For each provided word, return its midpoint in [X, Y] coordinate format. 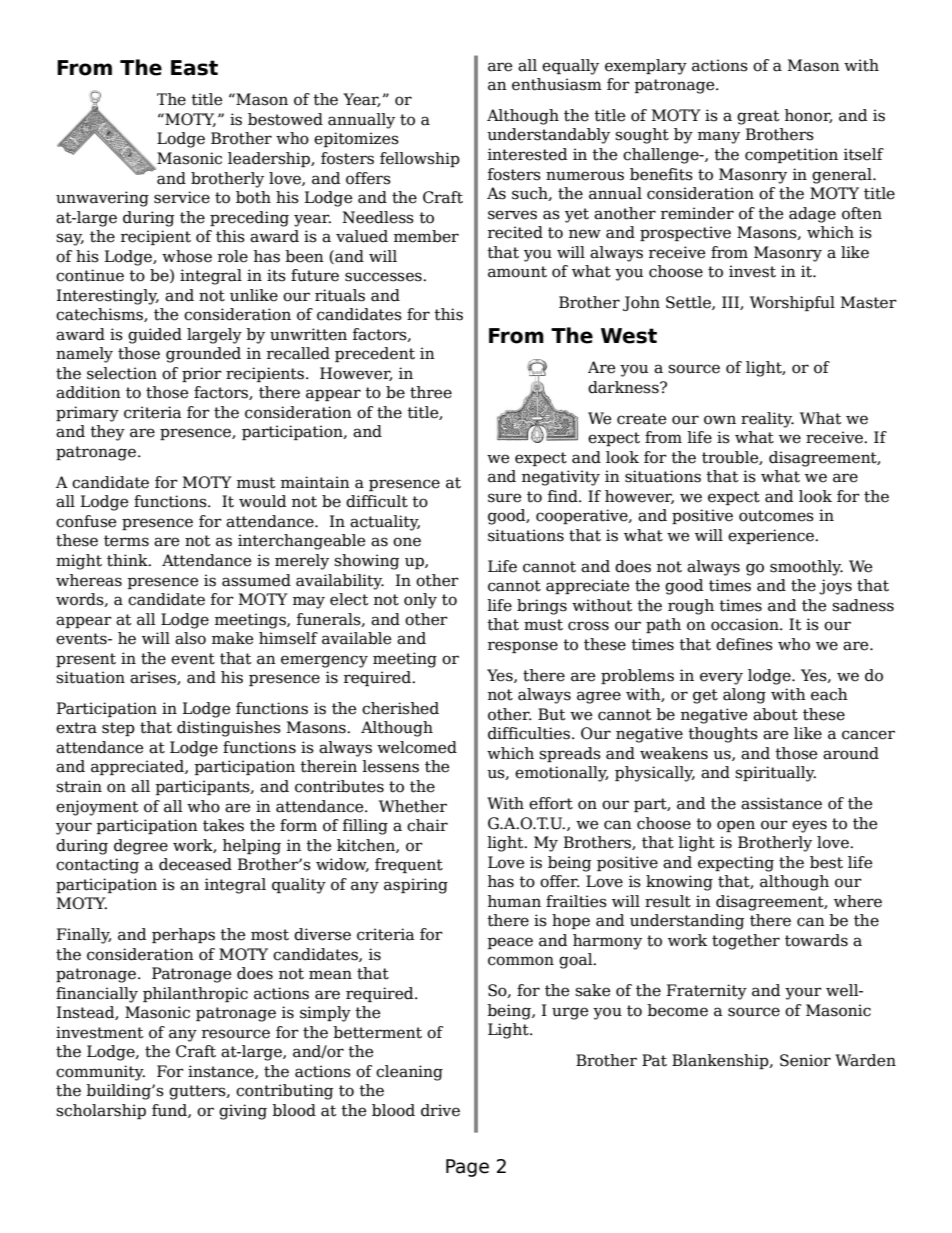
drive [440, 1110]
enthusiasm [557, 84]
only [420, 601]
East [194, 68]
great [758, 117]
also [190, 638]
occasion [746, 624]
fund [170, 1111]
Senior [805, 1060]
